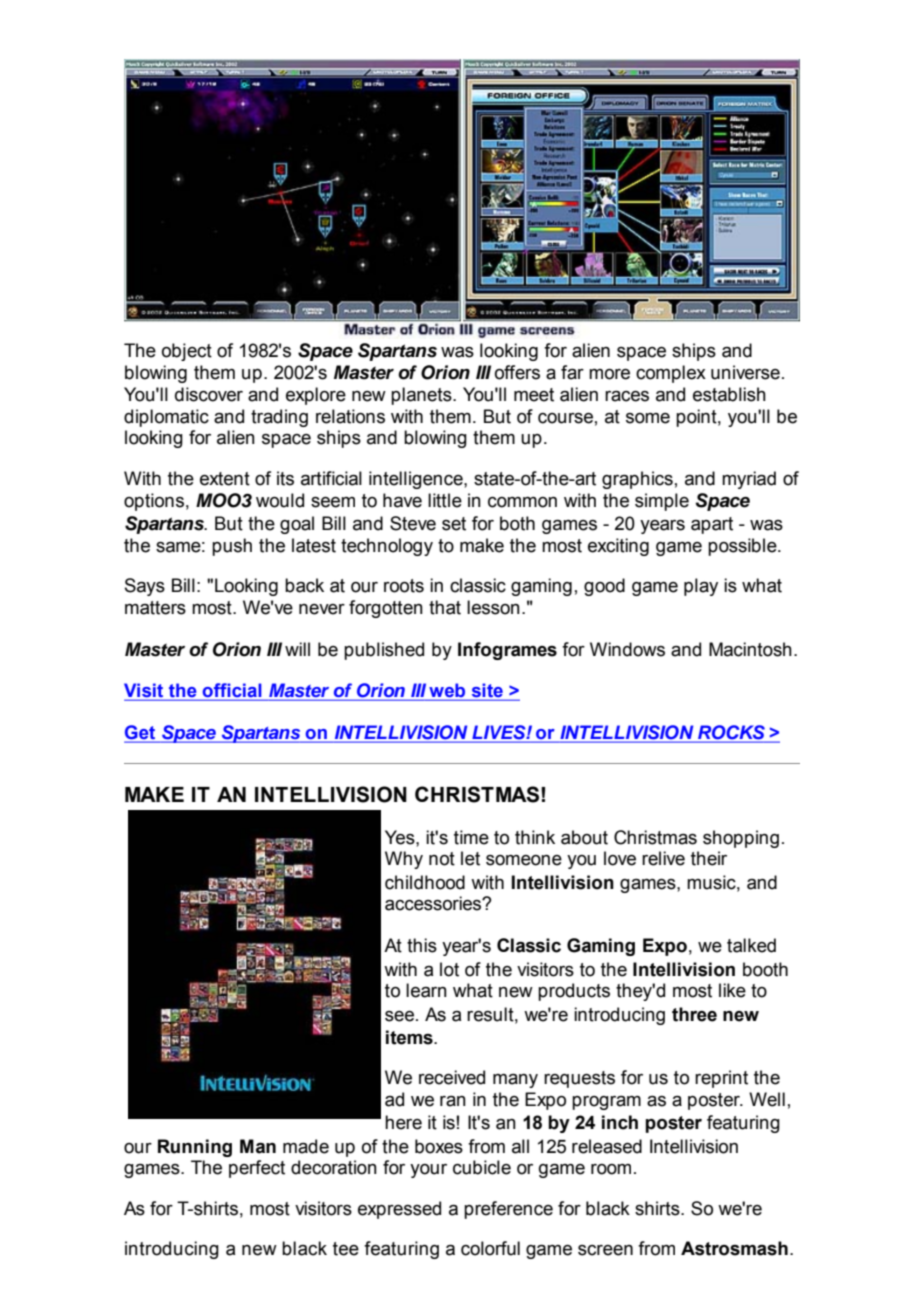 This image has width=924, height=1308. Describe the element at coordinates (751, 945) in the image. I see `talked` at that location.
